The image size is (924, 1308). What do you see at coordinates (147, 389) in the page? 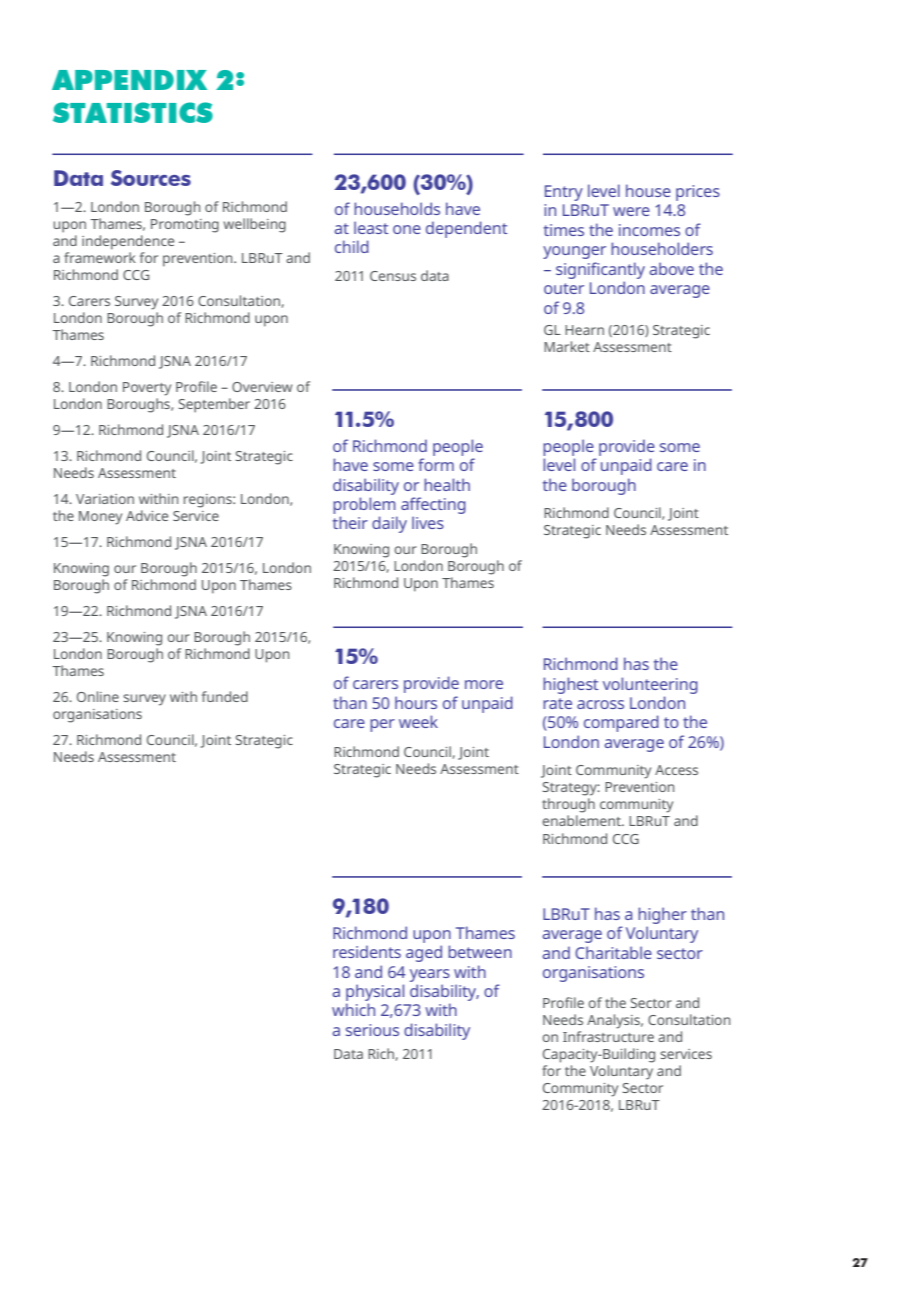
I see `Poverty` at bounding box center [147, 389].
